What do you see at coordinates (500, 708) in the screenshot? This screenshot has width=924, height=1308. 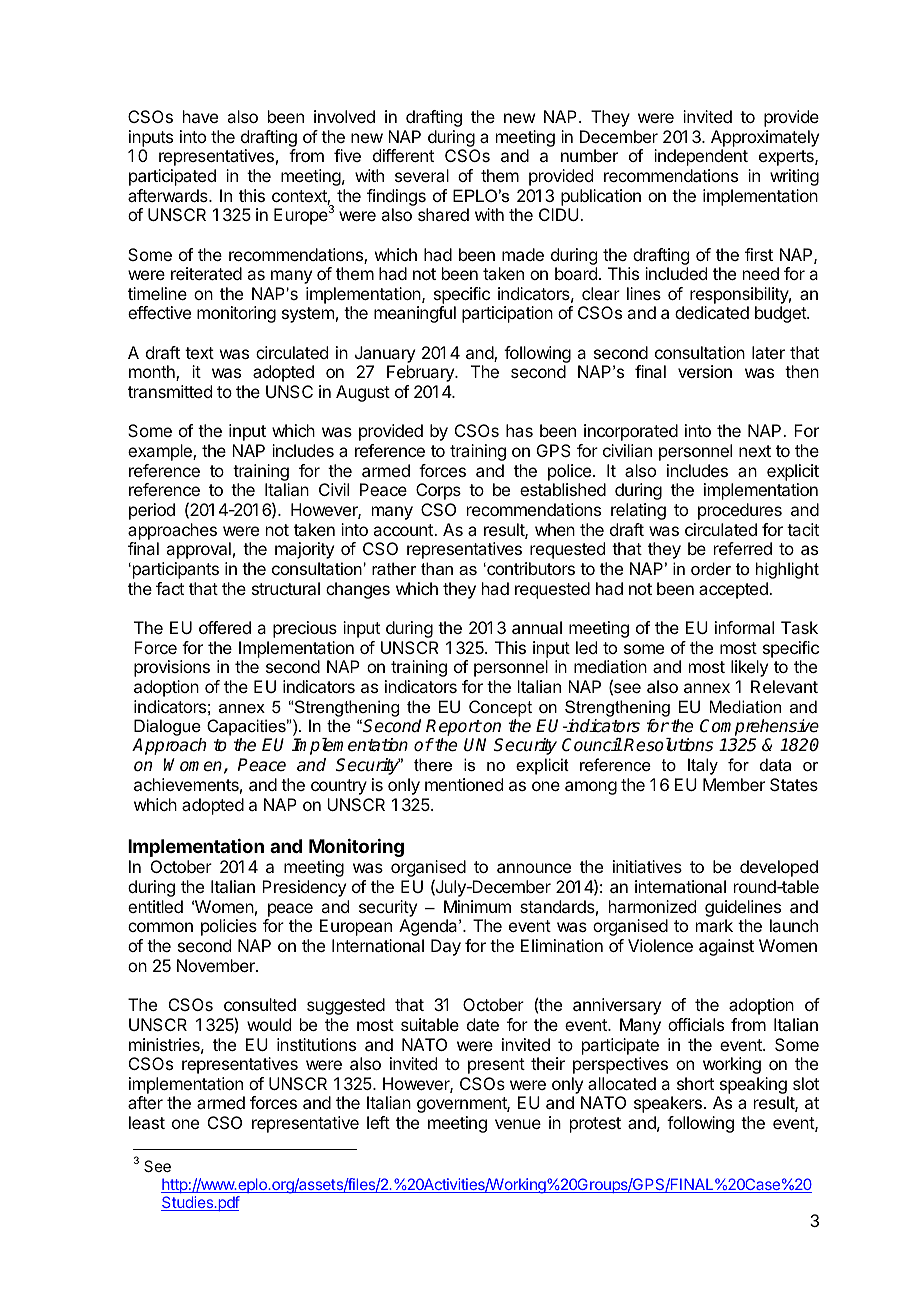 I see `Concept` at bounding box center [500, 708].
